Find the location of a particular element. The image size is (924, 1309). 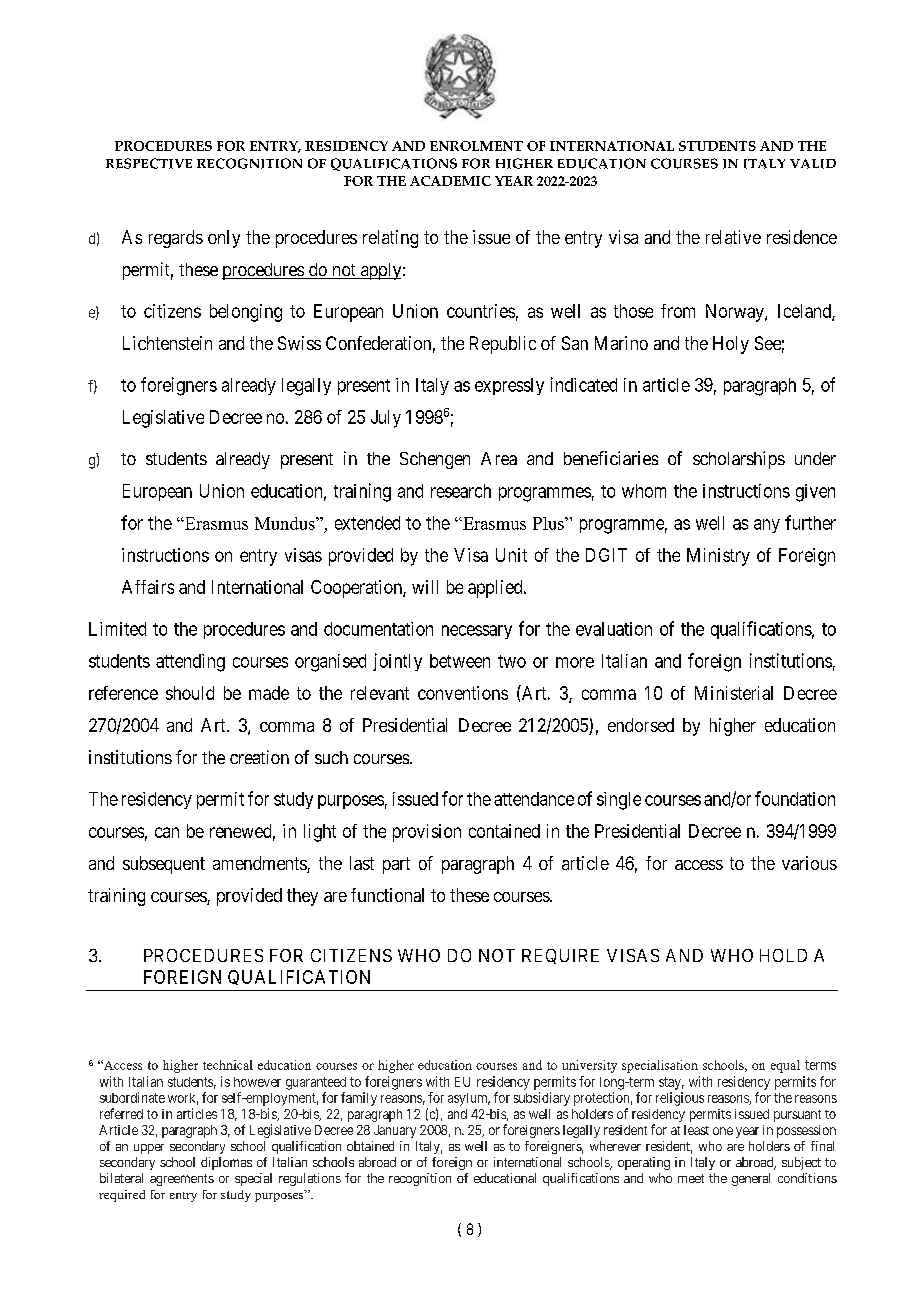

asylum is located at coordinates (469, 1099).
